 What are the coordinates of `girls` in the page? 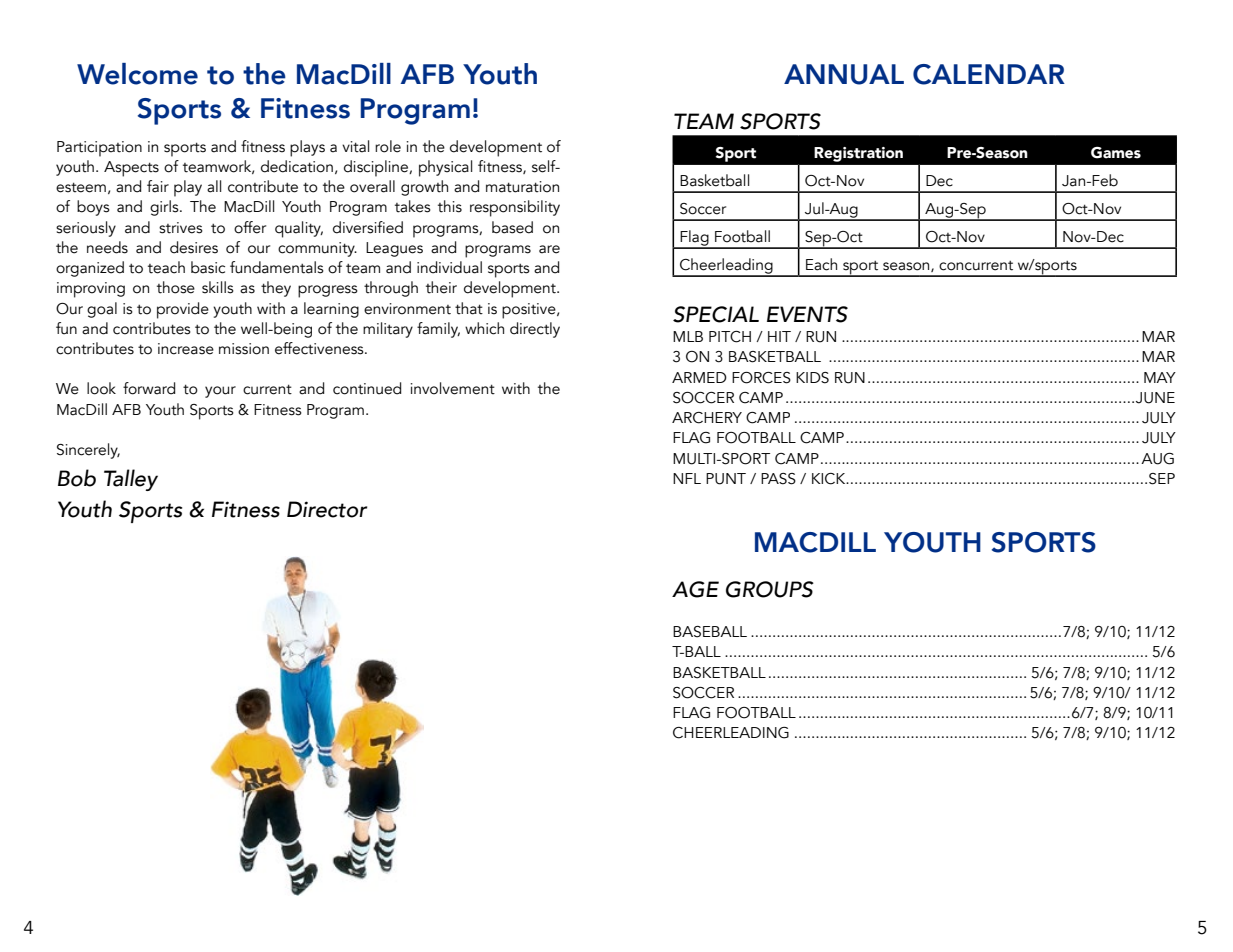 It's located at (165, 208).
